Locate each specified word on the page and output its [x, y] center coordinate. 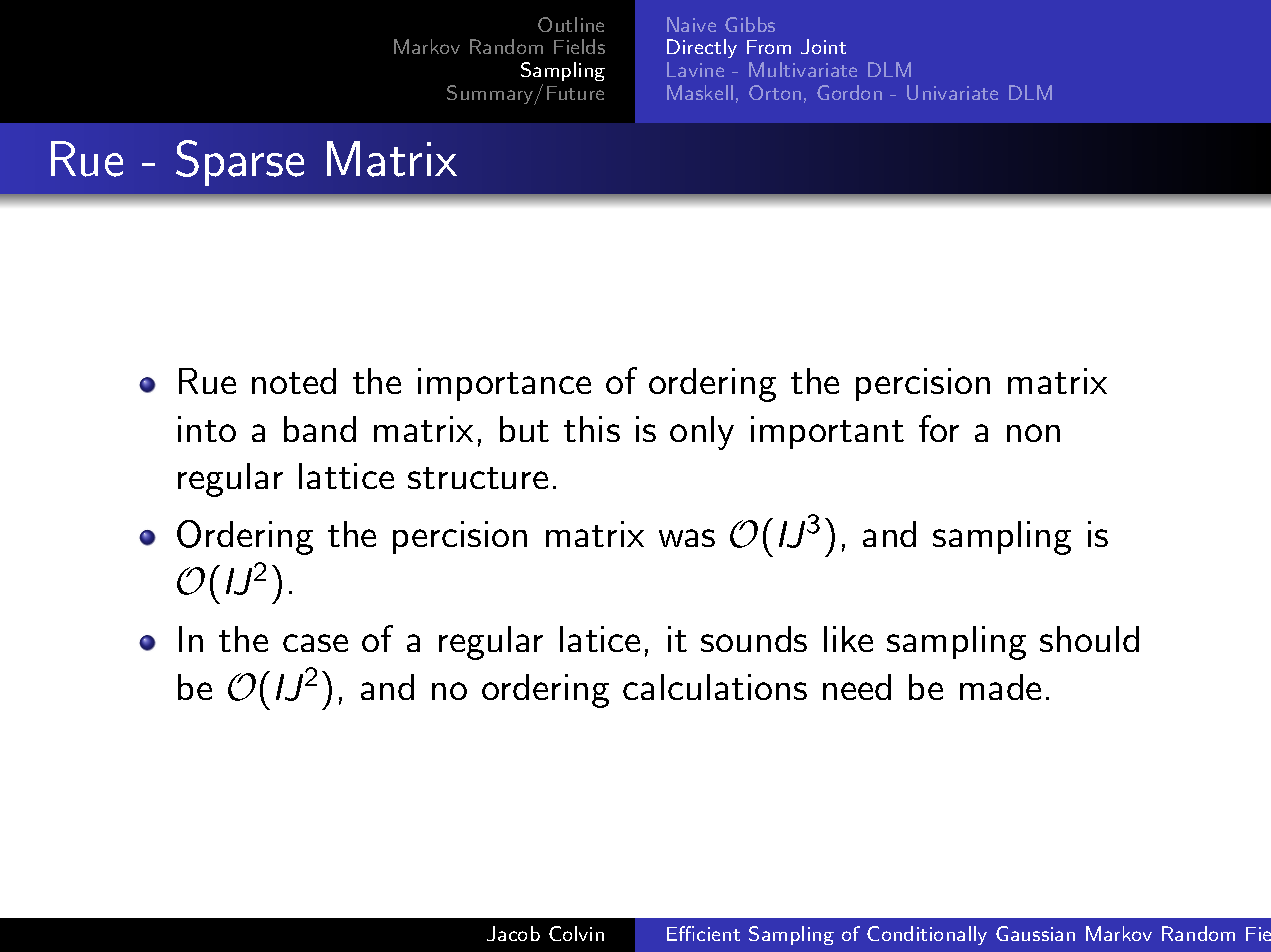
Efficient [703, 933]
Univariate [952, 92]
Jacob [513, 933]
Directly [702, 48]
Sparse [240, 163]
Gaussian [1035, 933]
